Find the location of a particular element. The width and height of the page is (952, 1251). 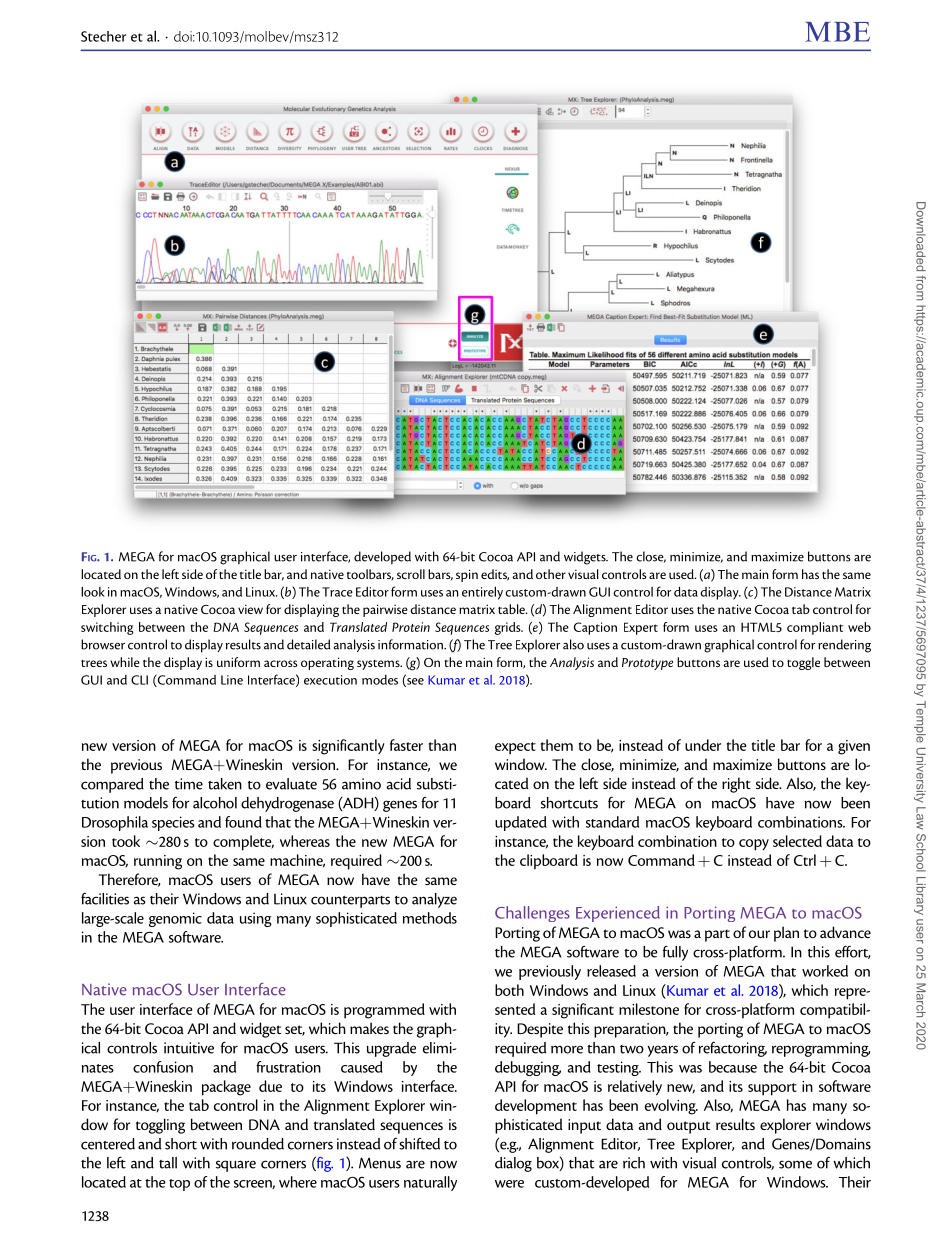

acid is located at coordinates (398, 784).
